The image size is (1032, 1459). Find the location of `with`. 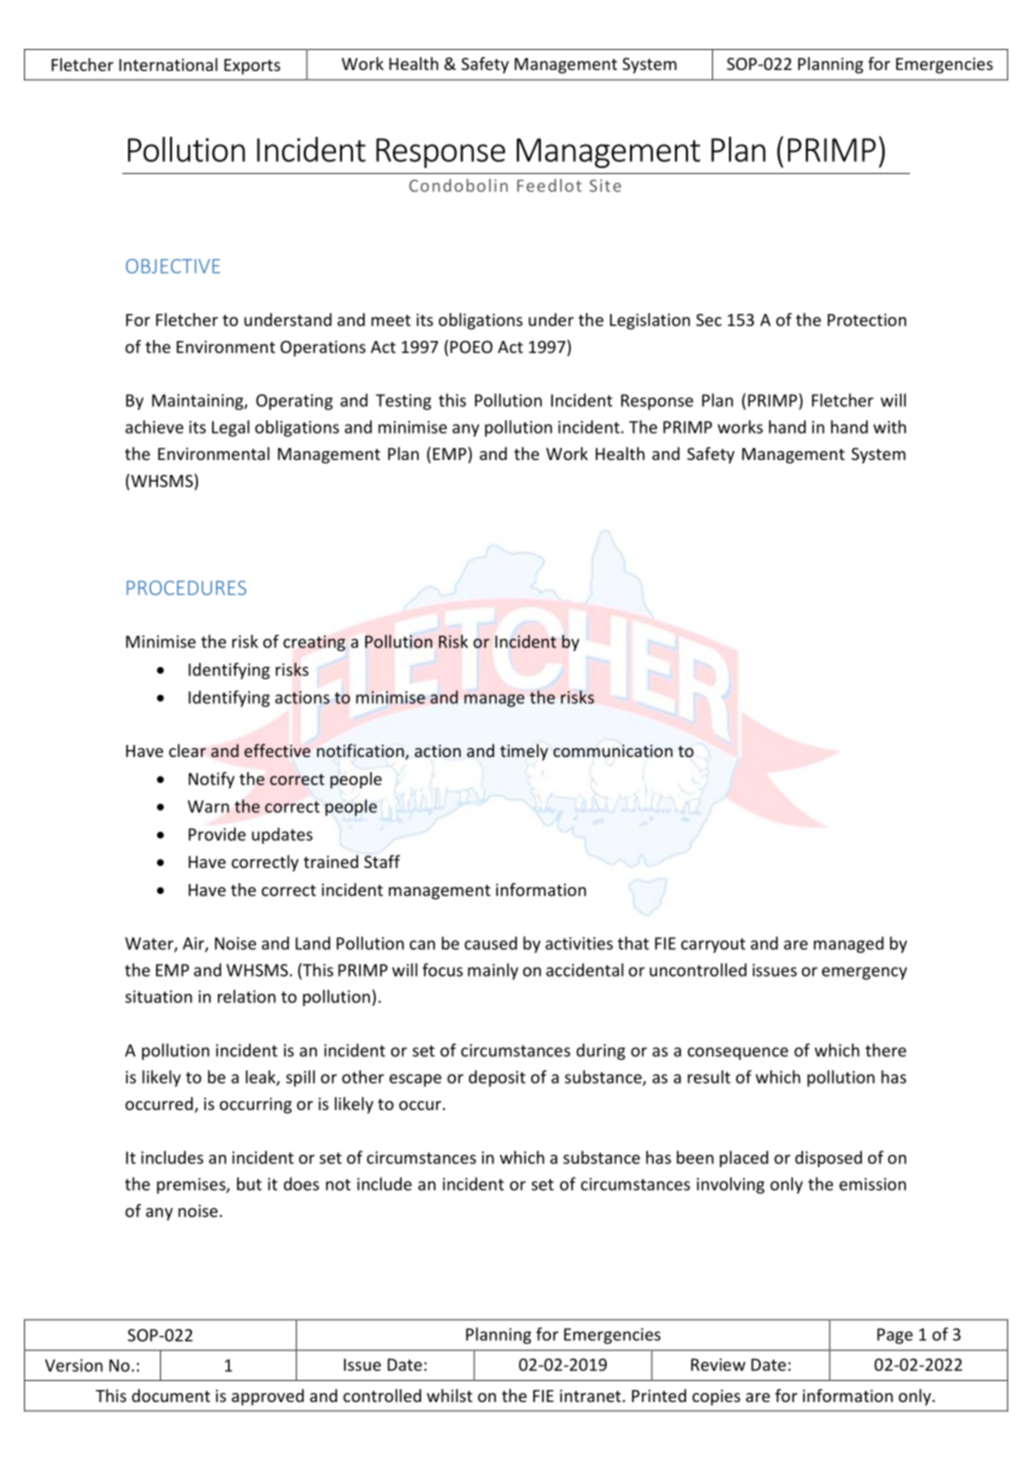

with is located at coordinates (889, 427).
